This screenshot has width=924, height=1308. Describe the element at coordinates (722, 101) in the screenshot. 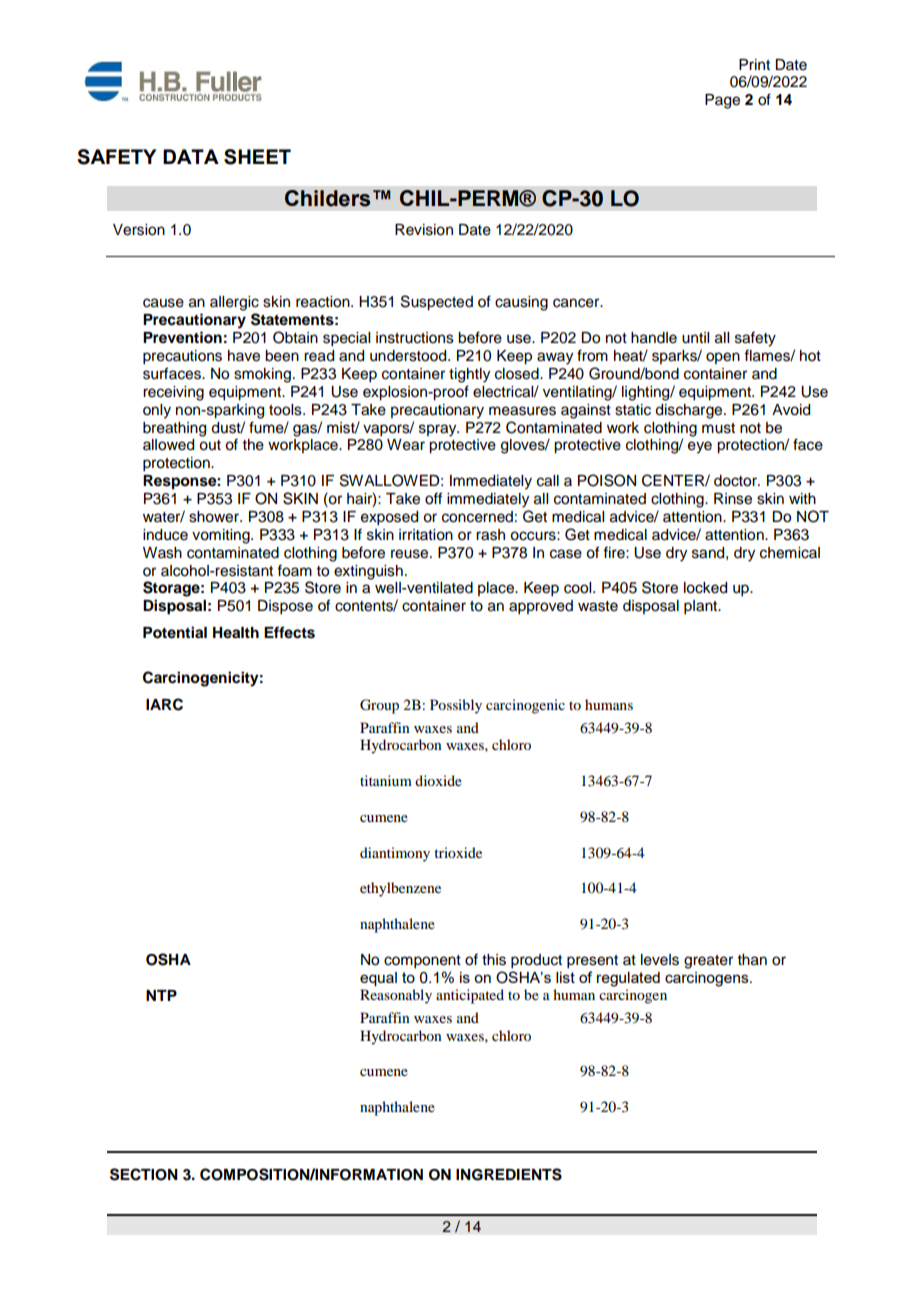

I see `Page` at that location.
